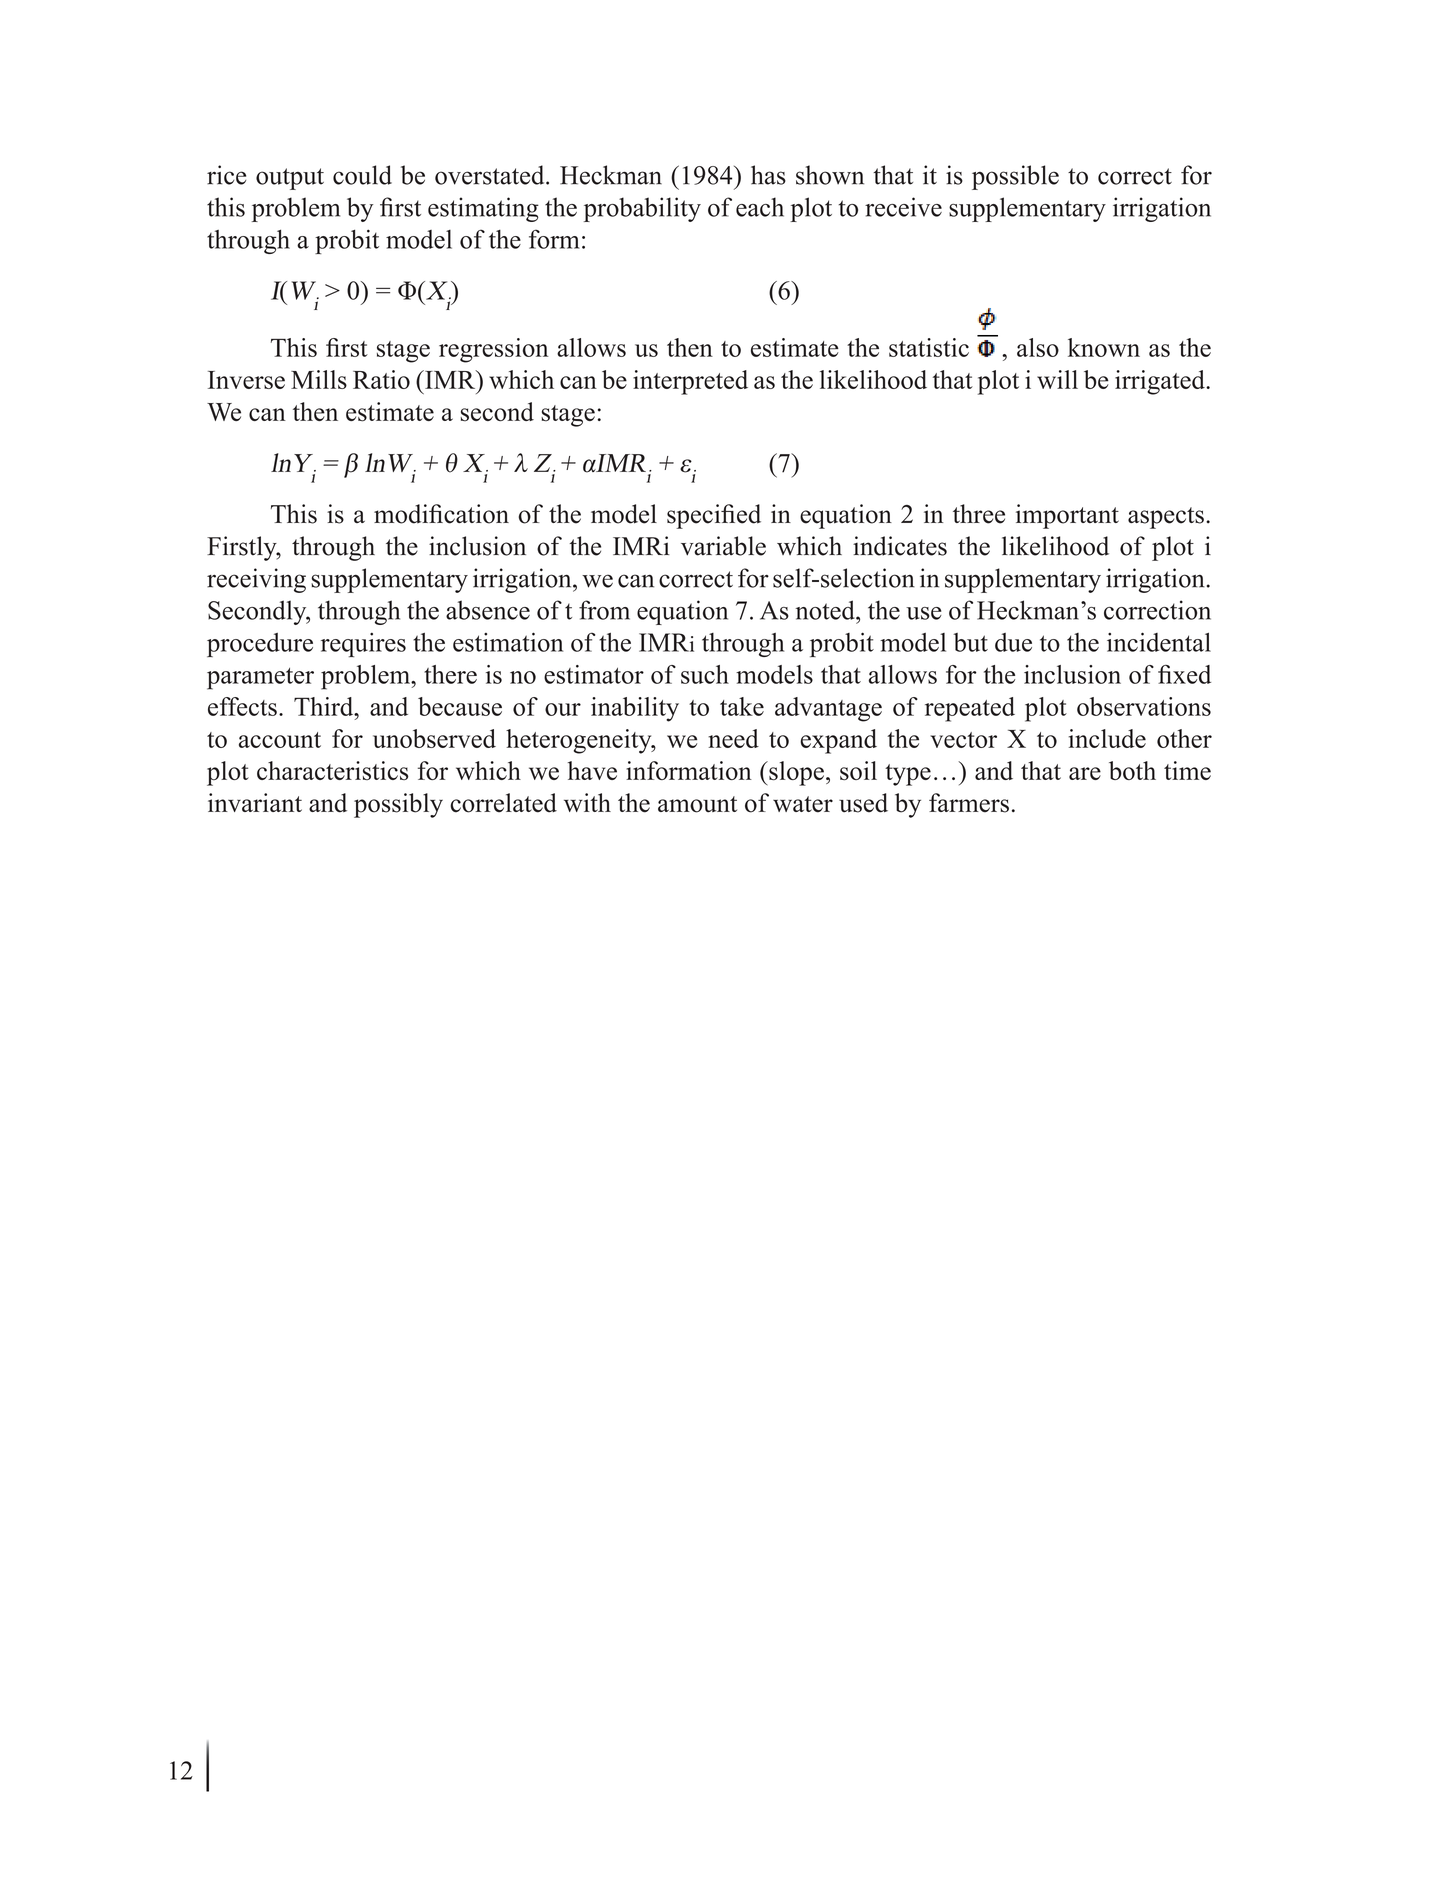 The height and width of the screenshot is (1877, 1450). Describe the element at coordinates (362, 175) in the screenshot. I see `could` at that location.
